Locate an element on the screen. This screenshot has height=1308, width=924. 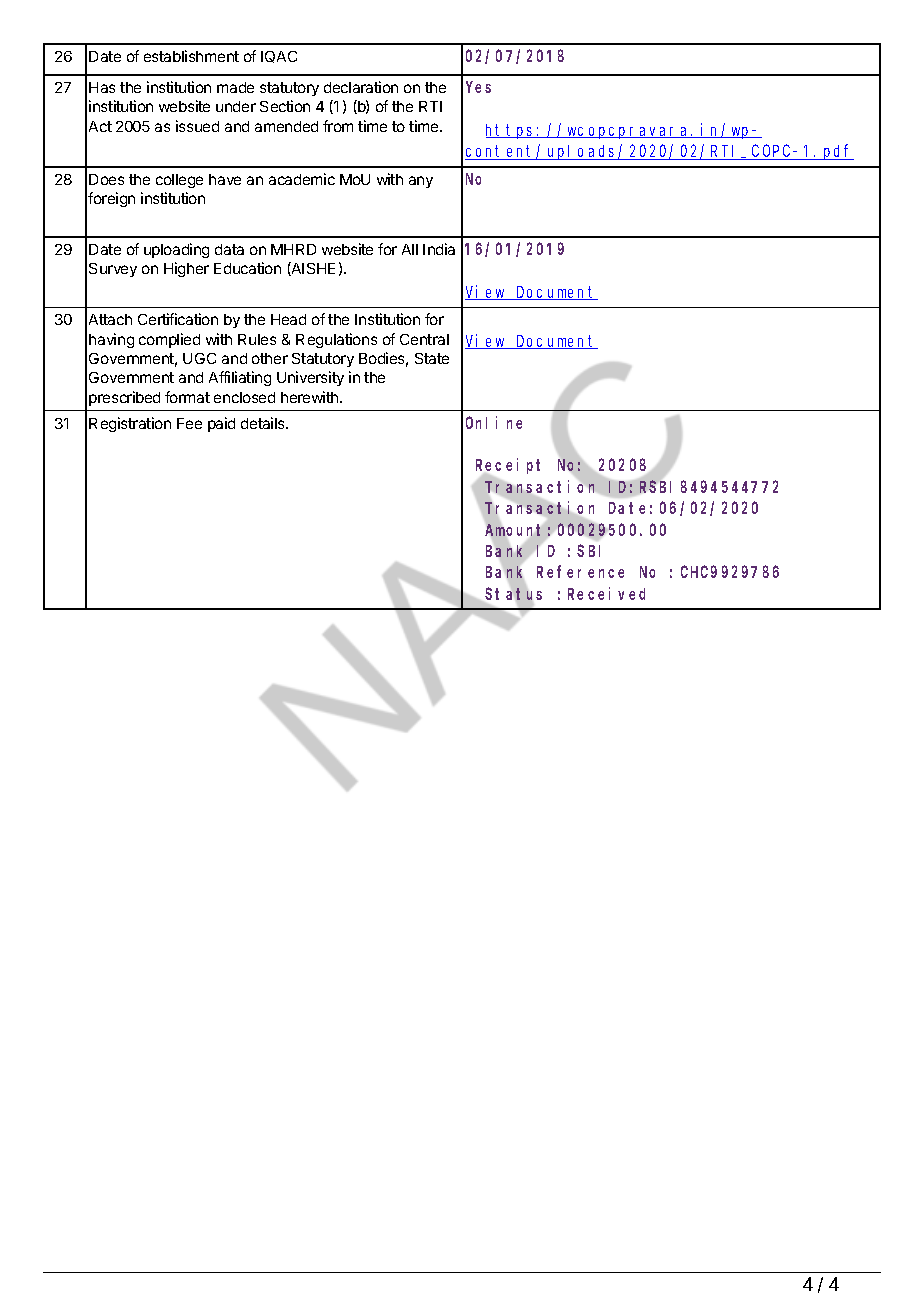
Registration is located at coordinates (130, 424).
